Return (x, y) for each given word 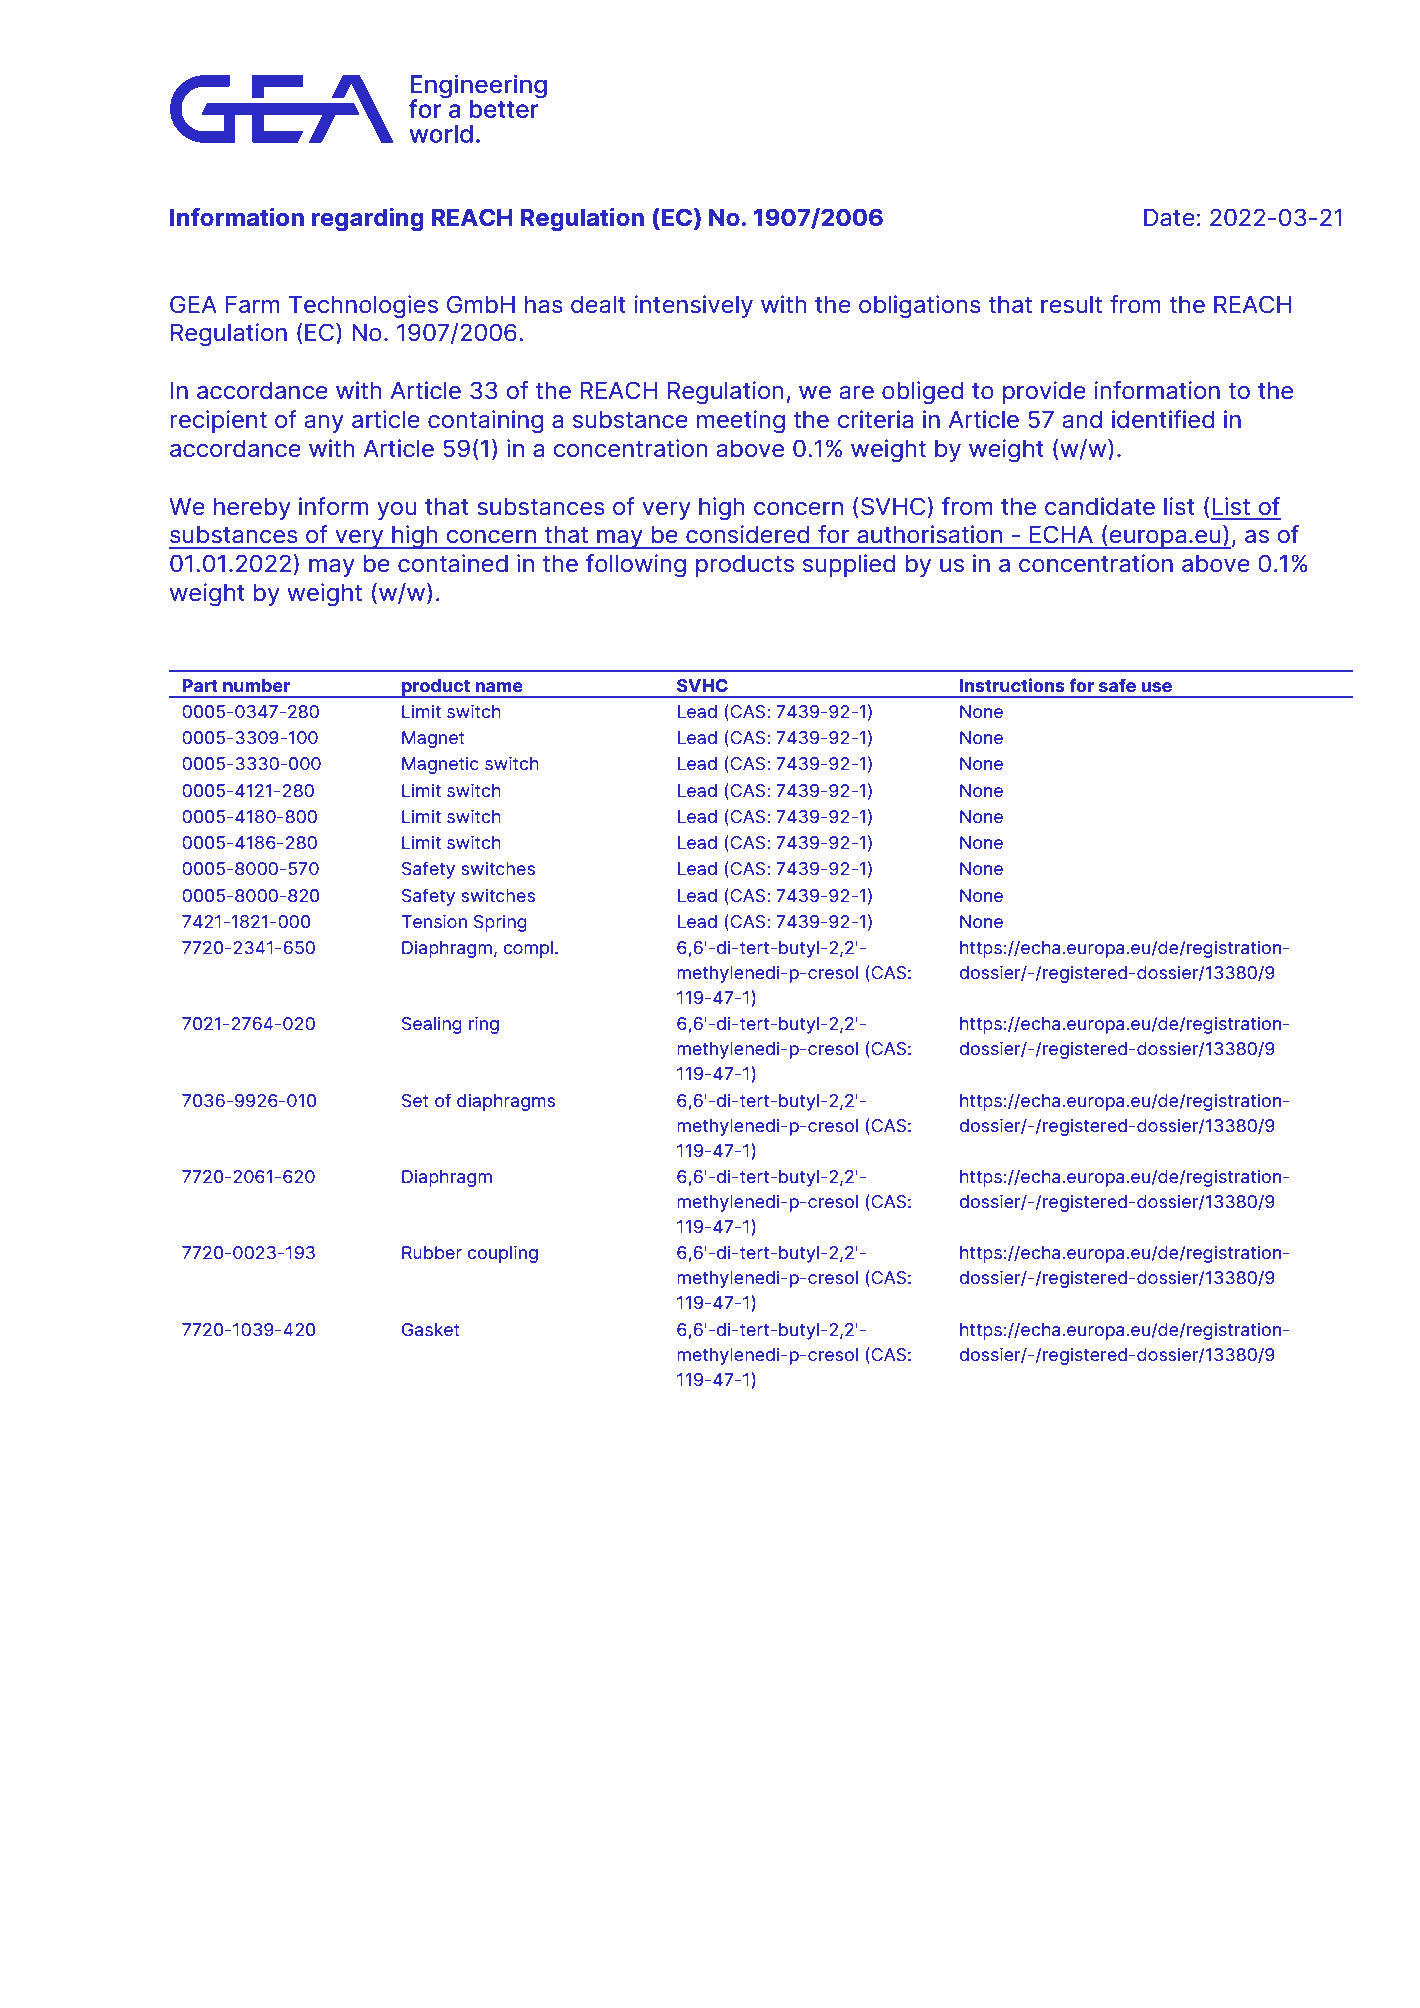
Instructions (1012, 685)
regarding (367, 219)
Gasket (431, 1329)
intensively (693, 306)
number (256, 685)
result (1071, 304)
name (499, 687)
